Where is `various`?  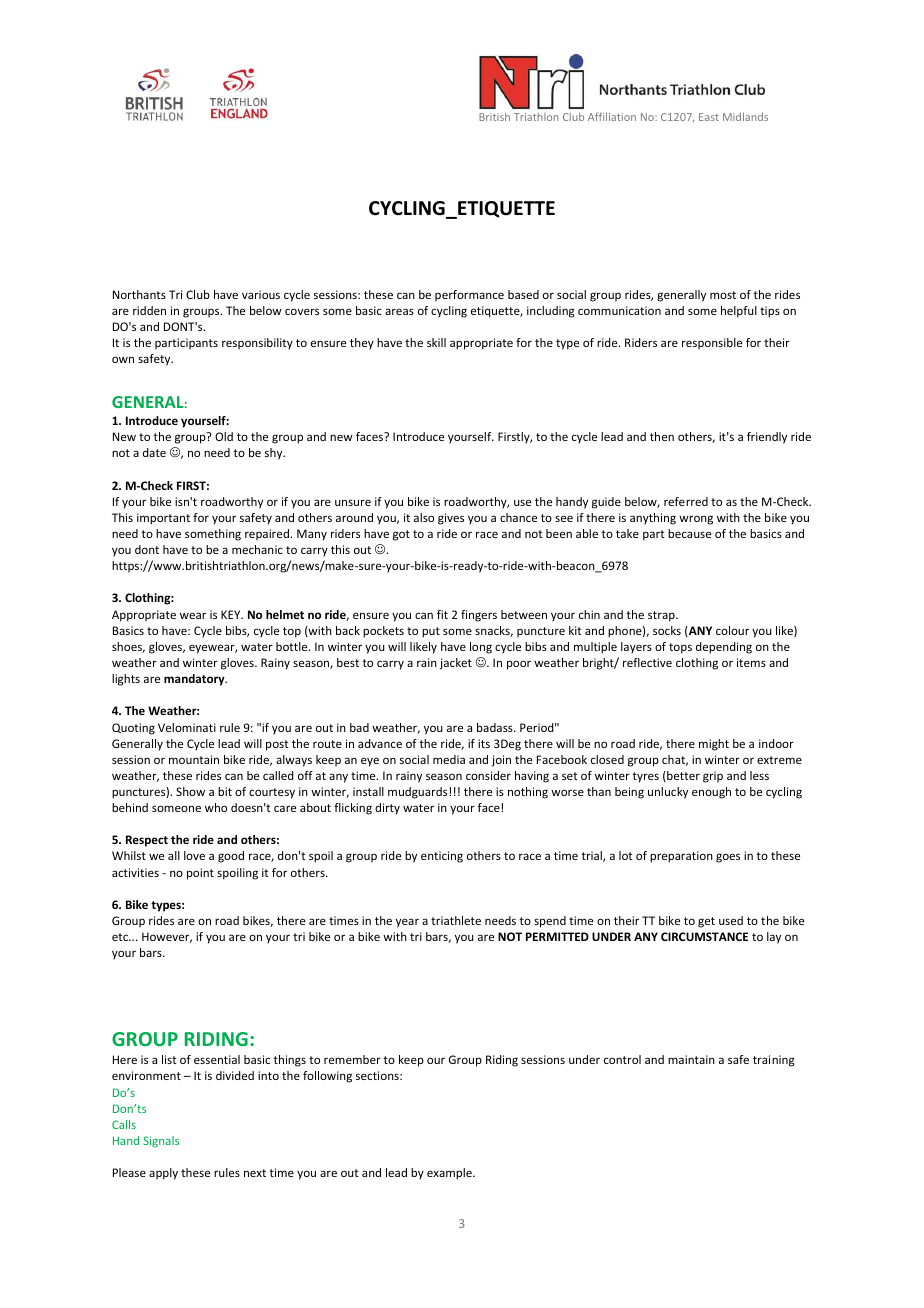 various is located at coordinates (261, 294).
